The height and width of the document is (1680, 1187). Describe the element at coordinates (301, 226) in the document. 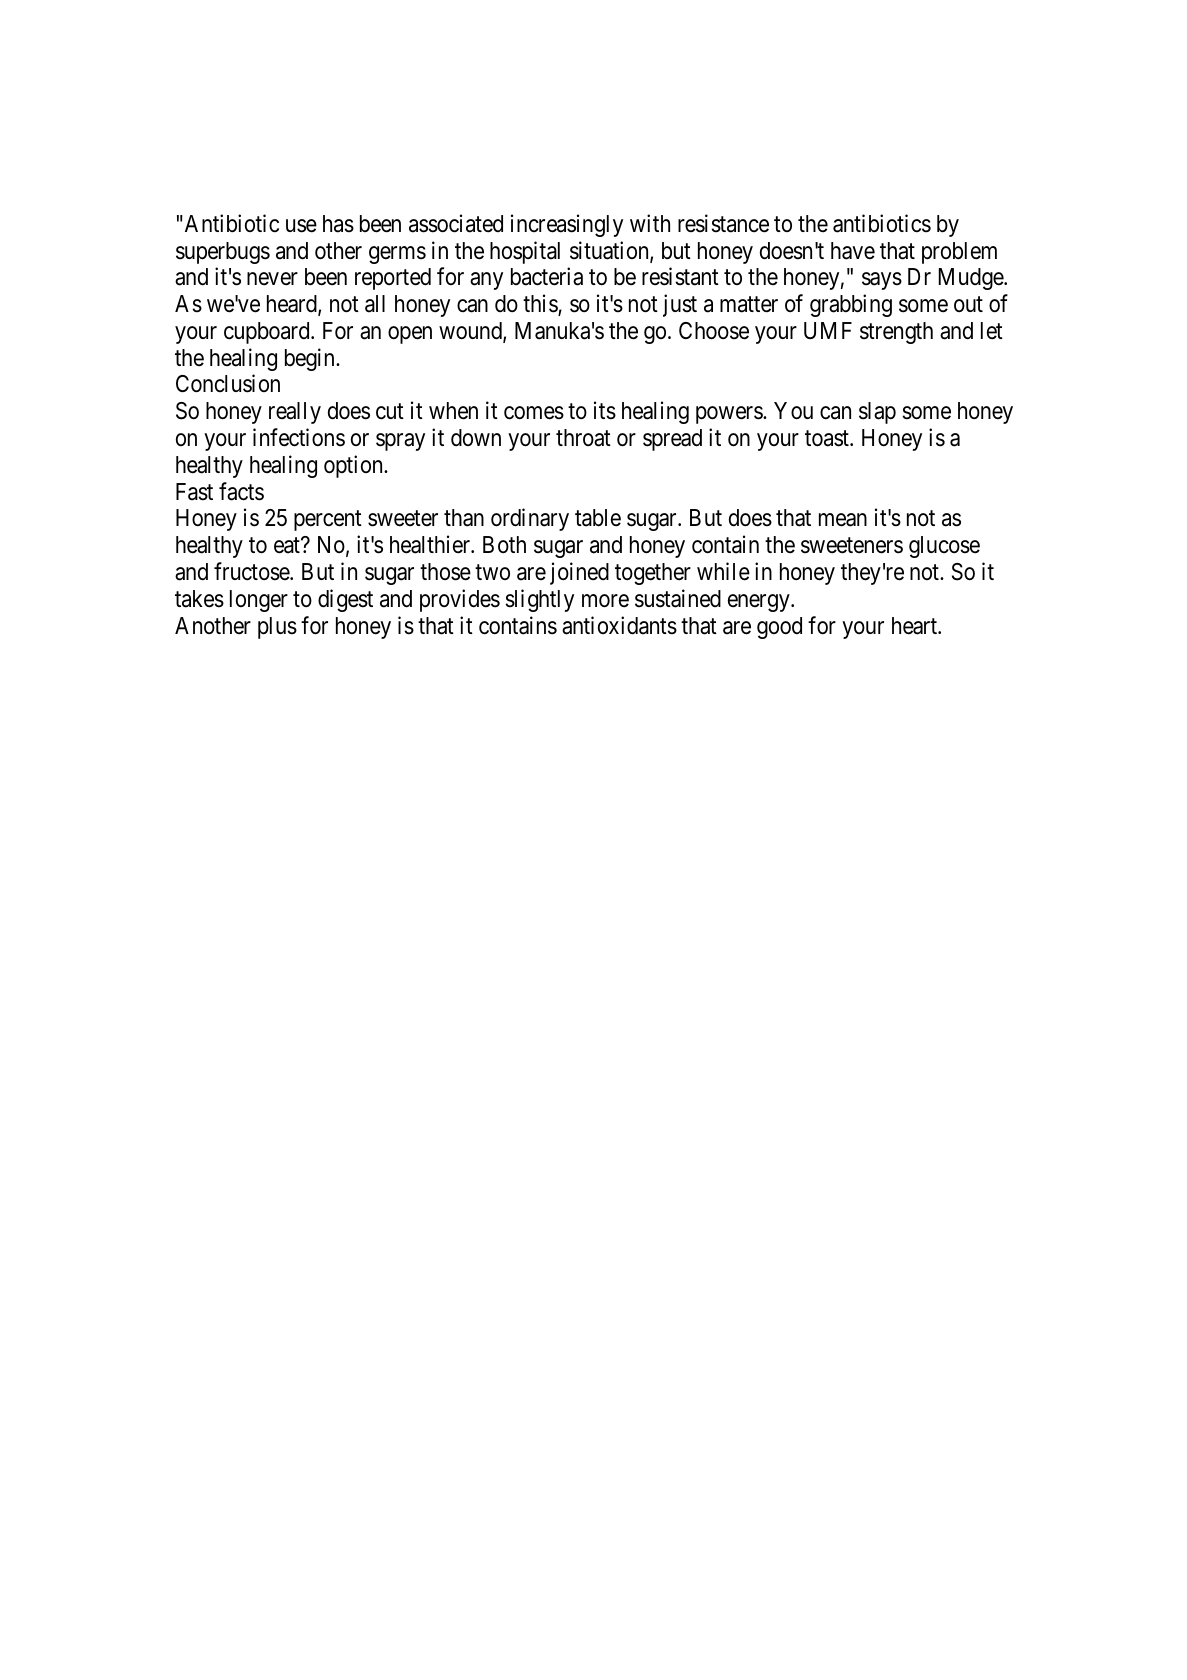

I see `use` at that location.
